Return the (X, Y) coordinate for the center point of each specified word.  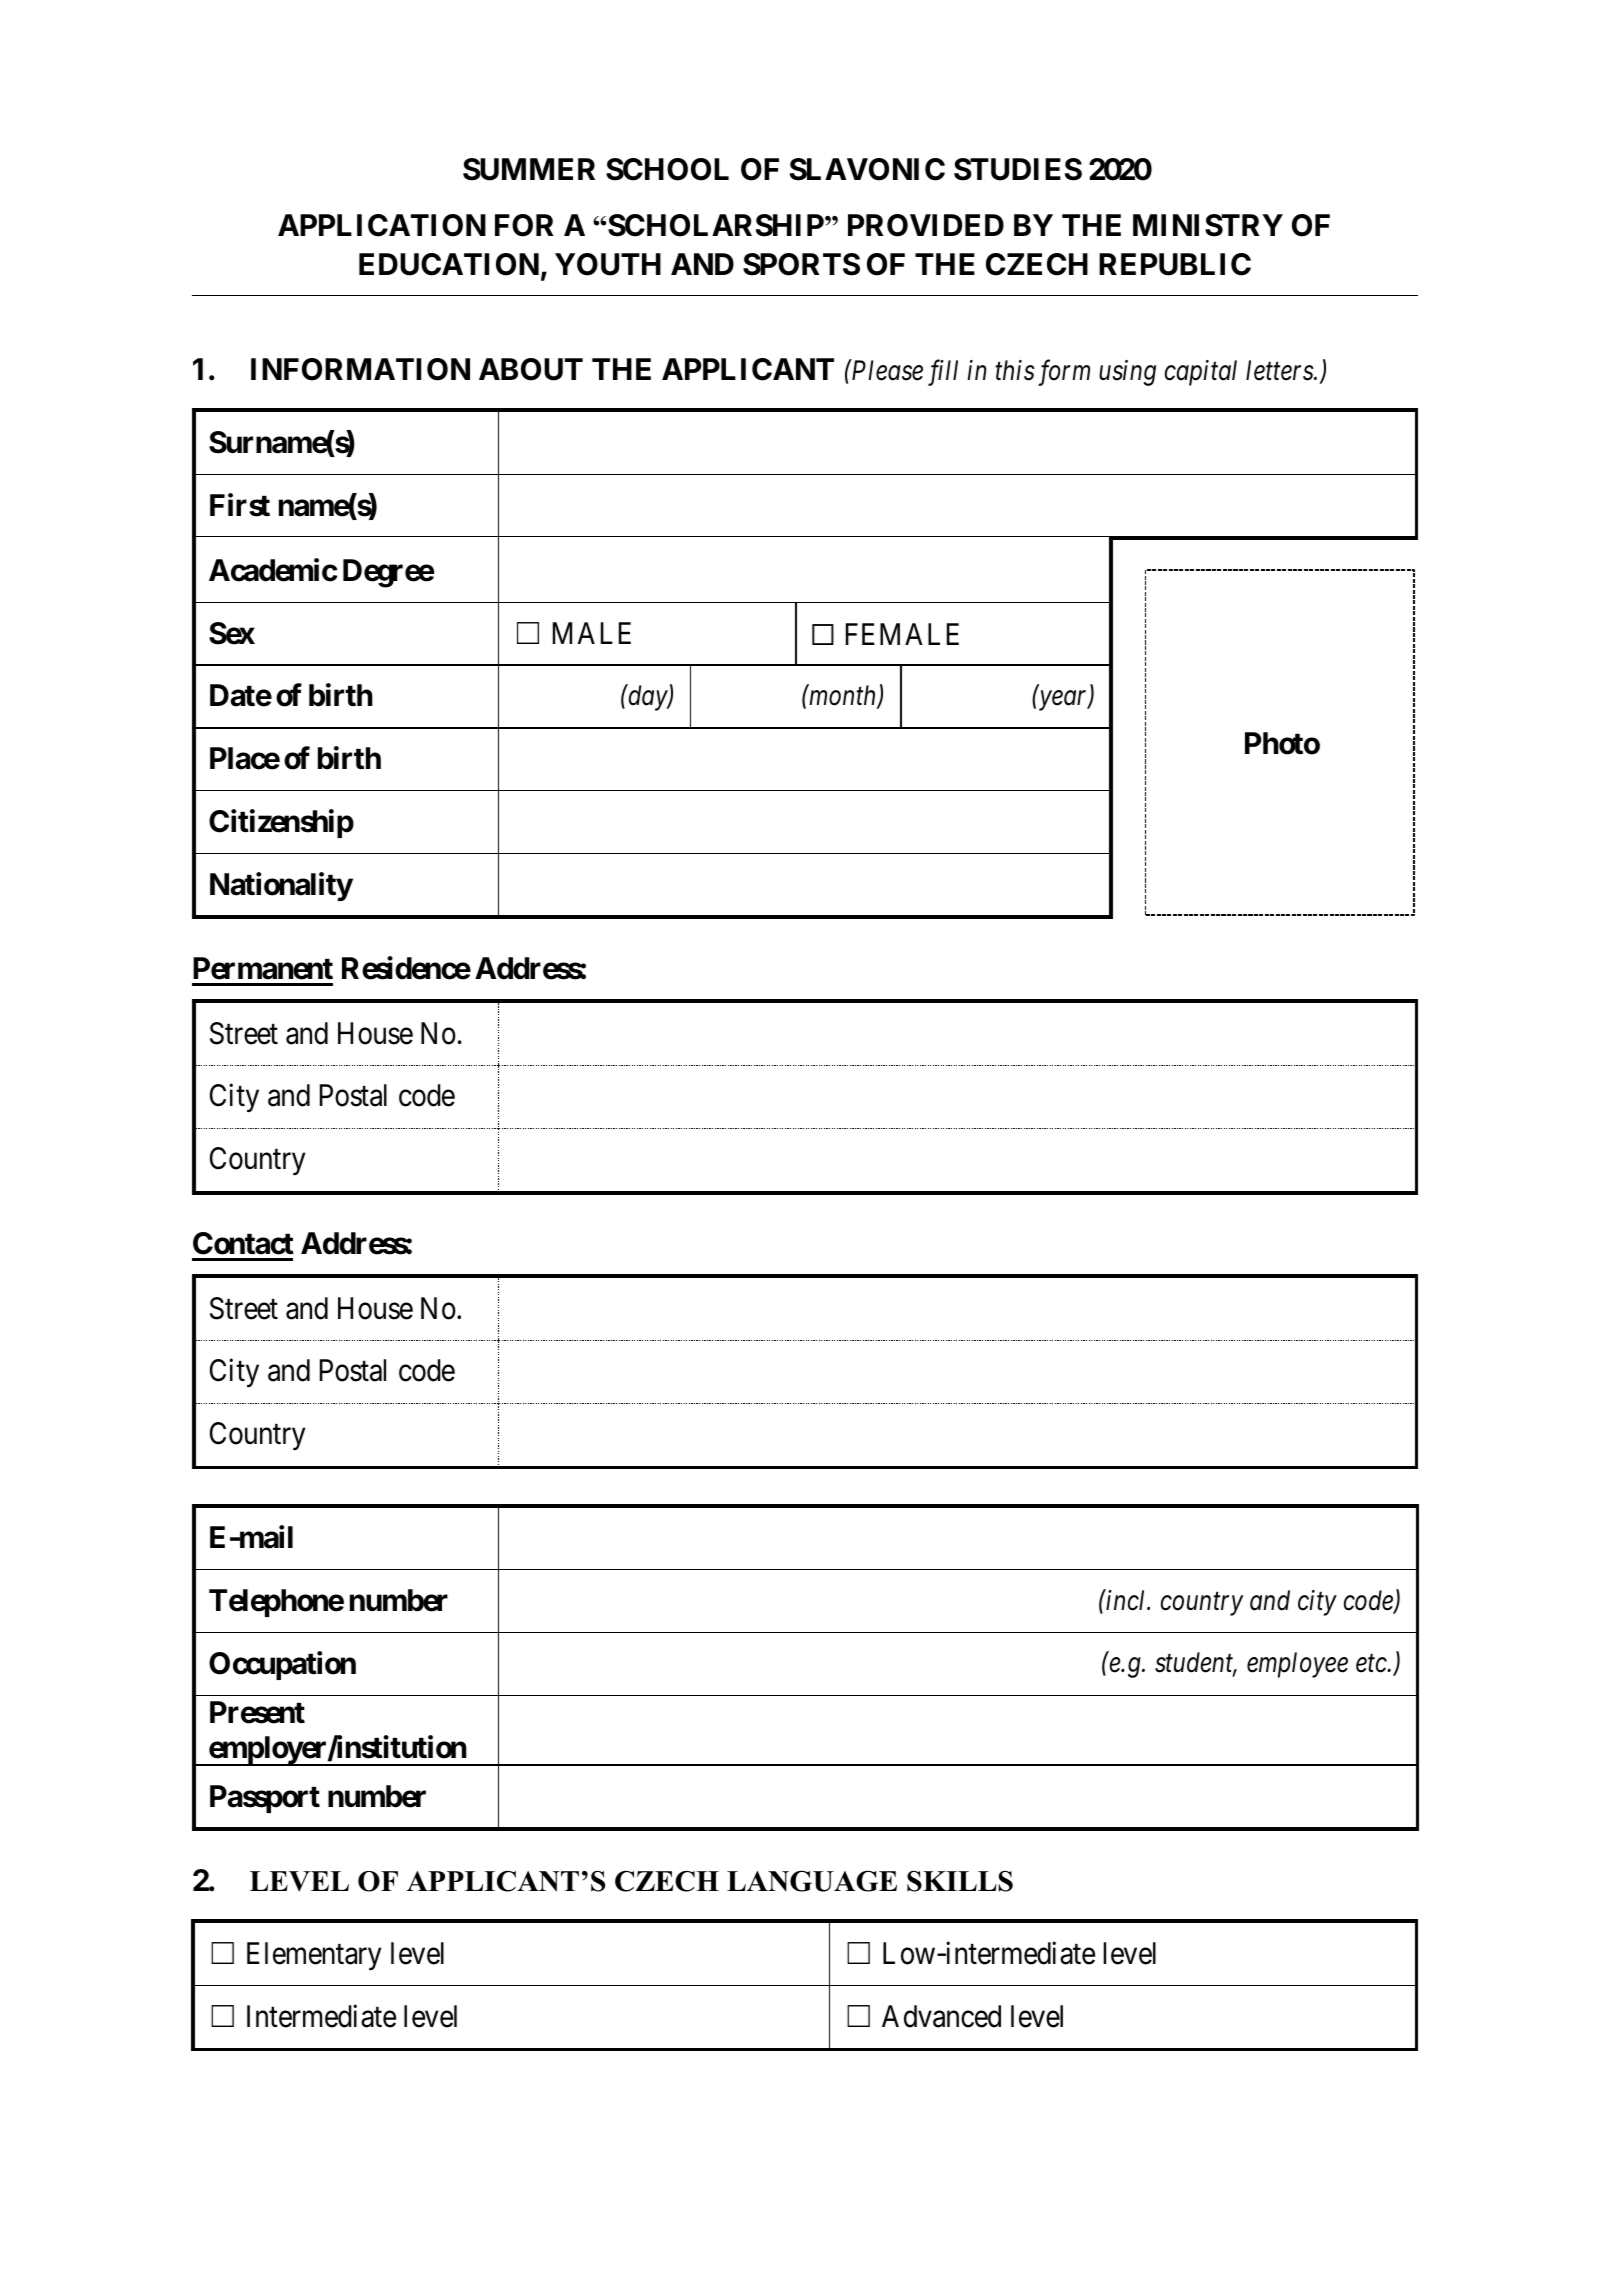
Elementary (314, 1956)
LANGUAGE (812, 1881)
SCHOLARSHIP (717, 225)
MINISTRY (1208, 225)
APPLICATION (382, 225)
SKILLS (960, 1881)
